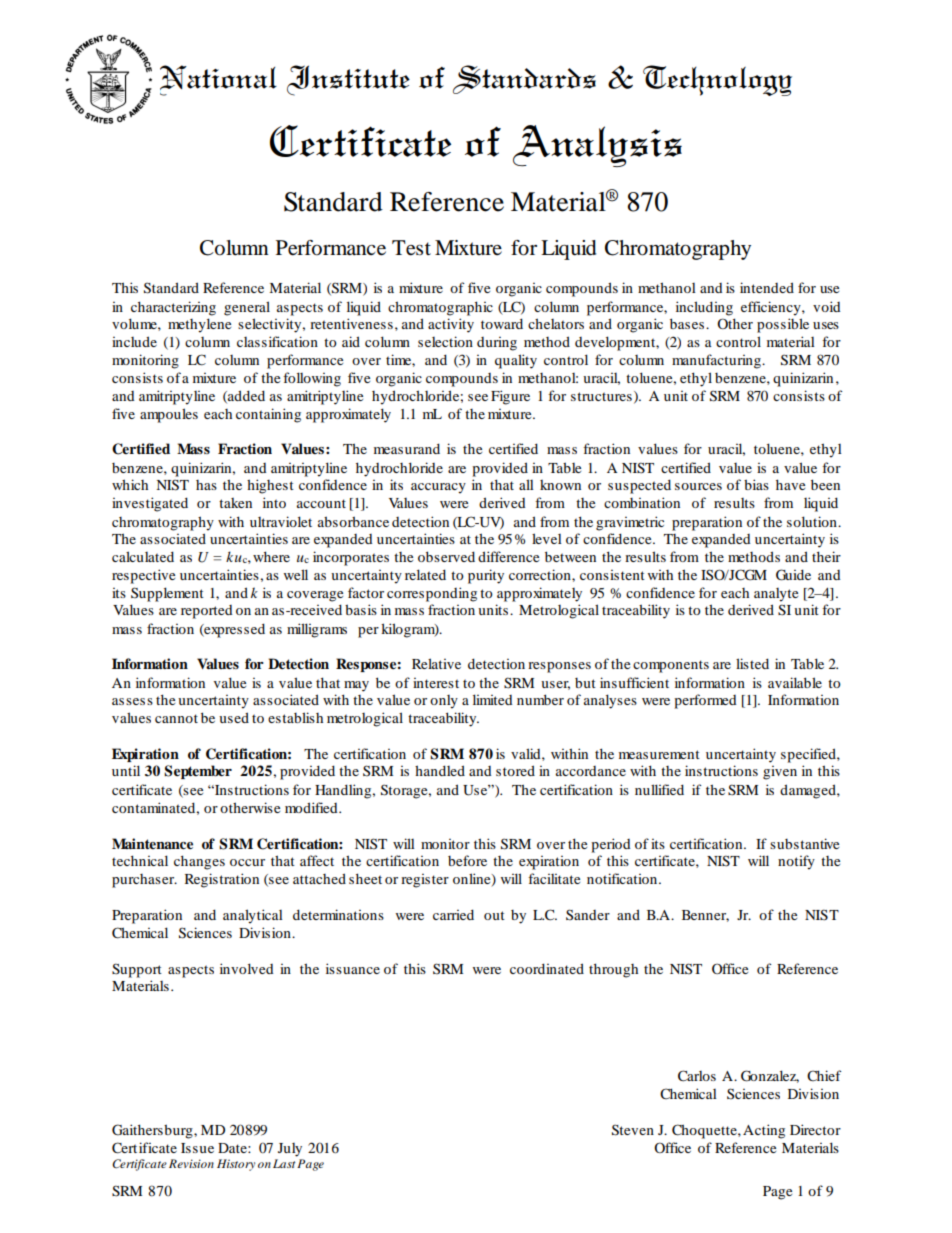 This image has height=1233, width=952. Describe the element at coordinates (633, 1130) in the image. I see `Steven` at that location.
